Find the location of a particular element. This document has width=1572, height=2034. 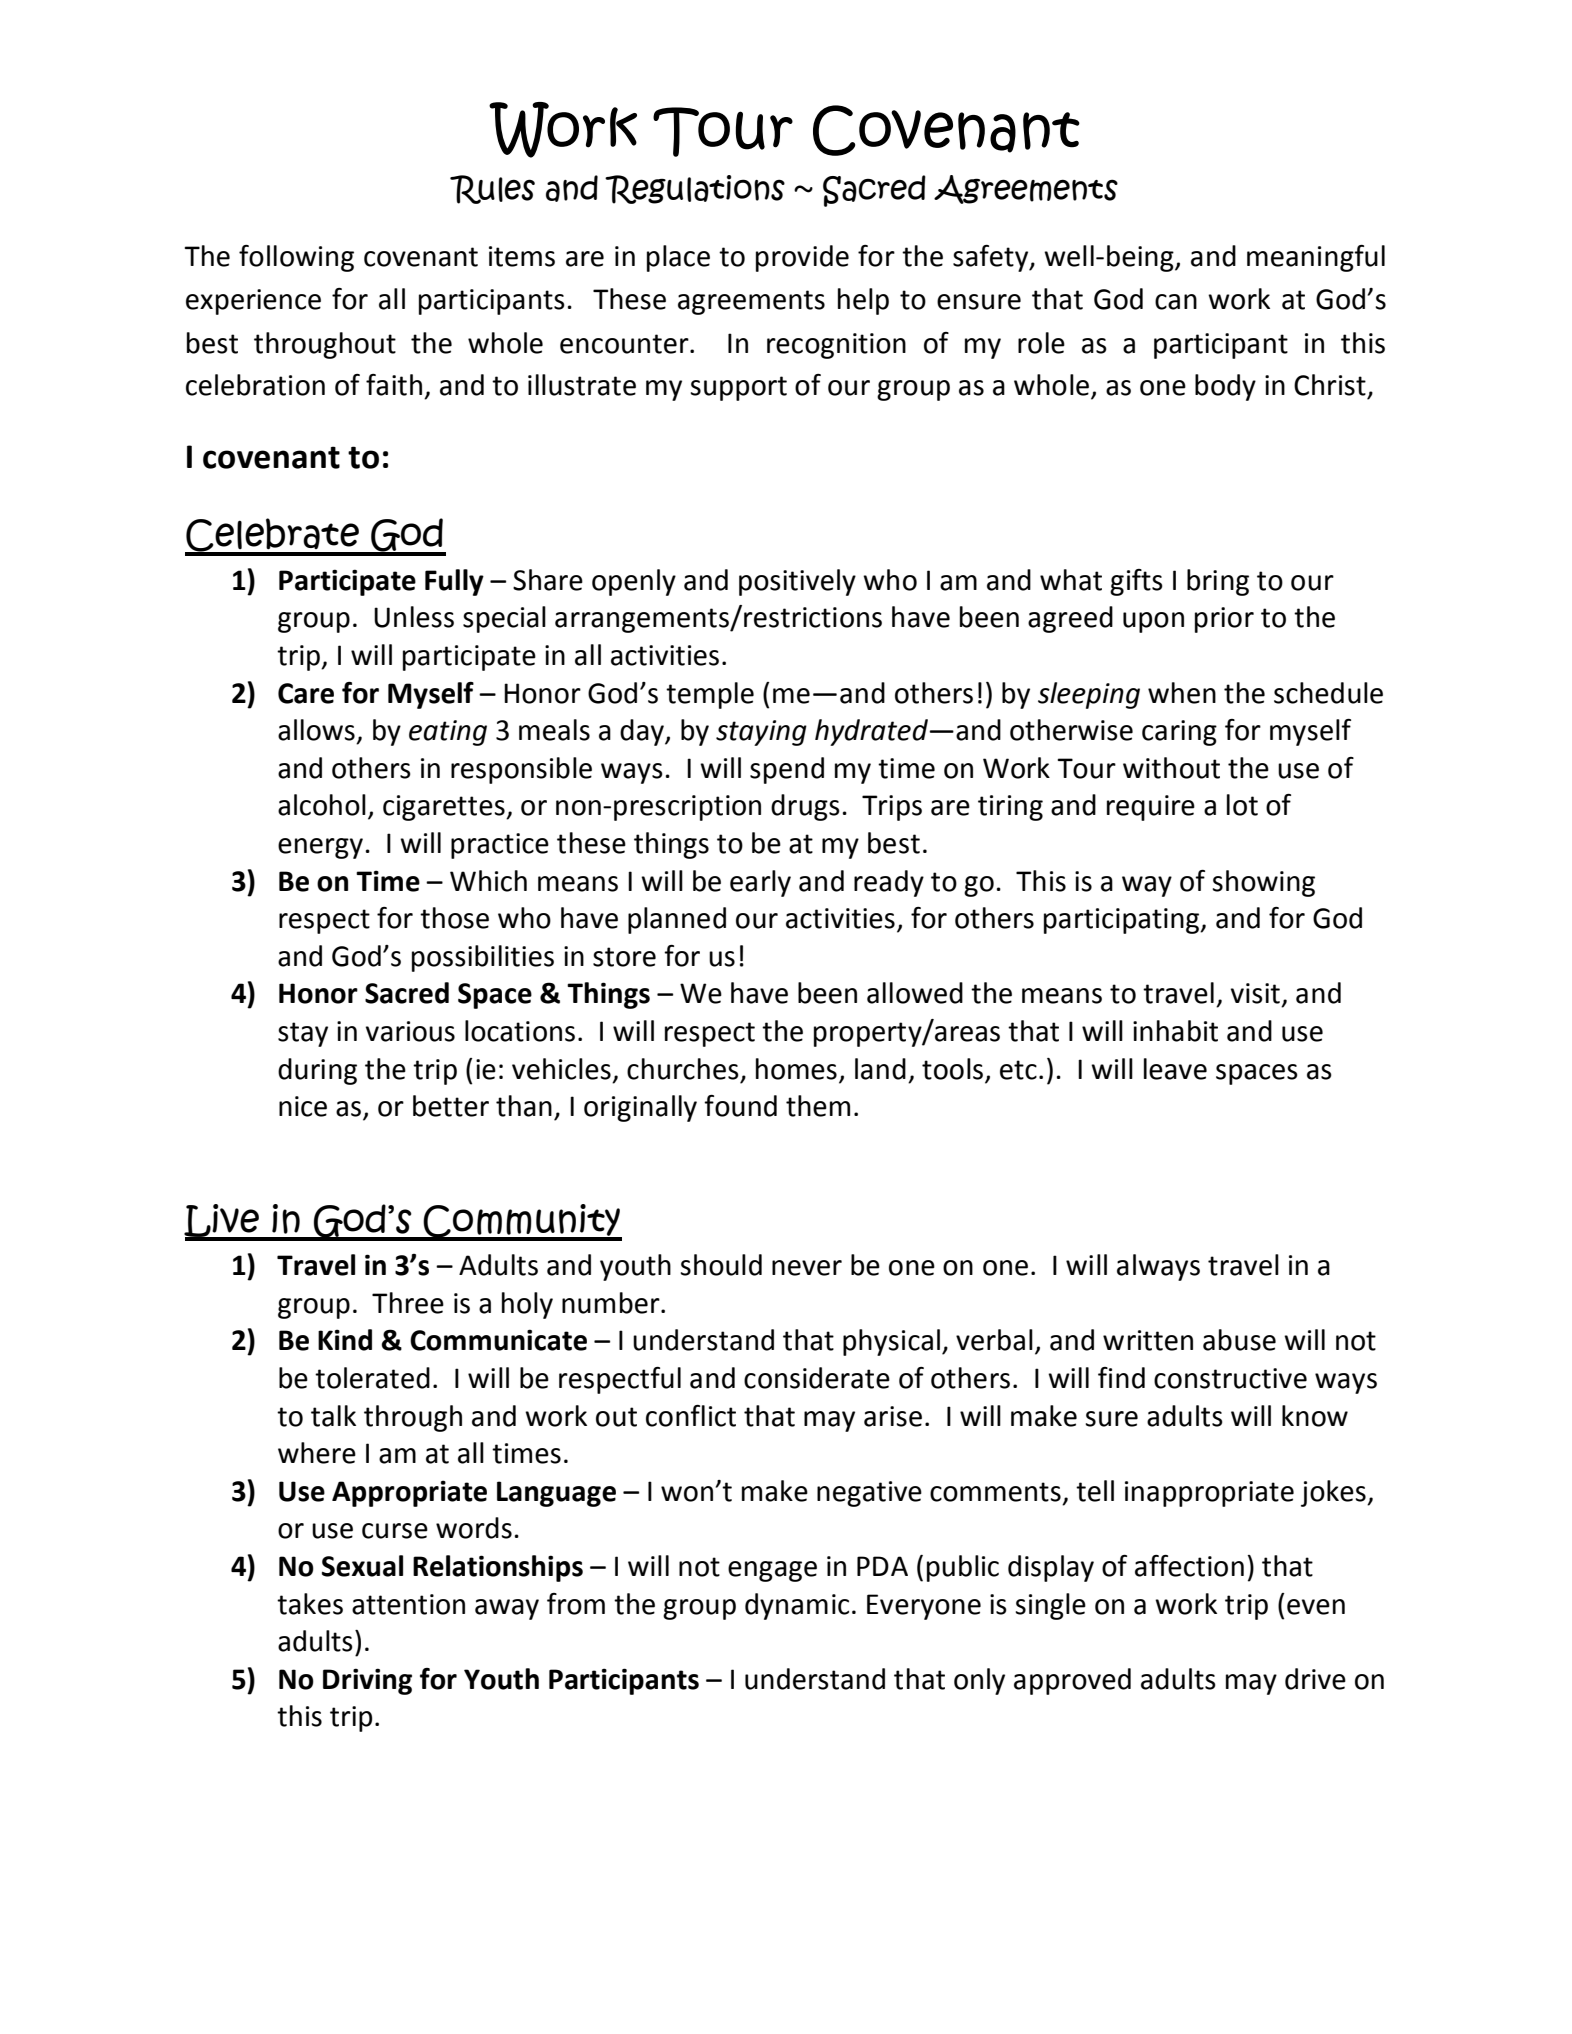

Unless is located at coordinates (414, 617).
